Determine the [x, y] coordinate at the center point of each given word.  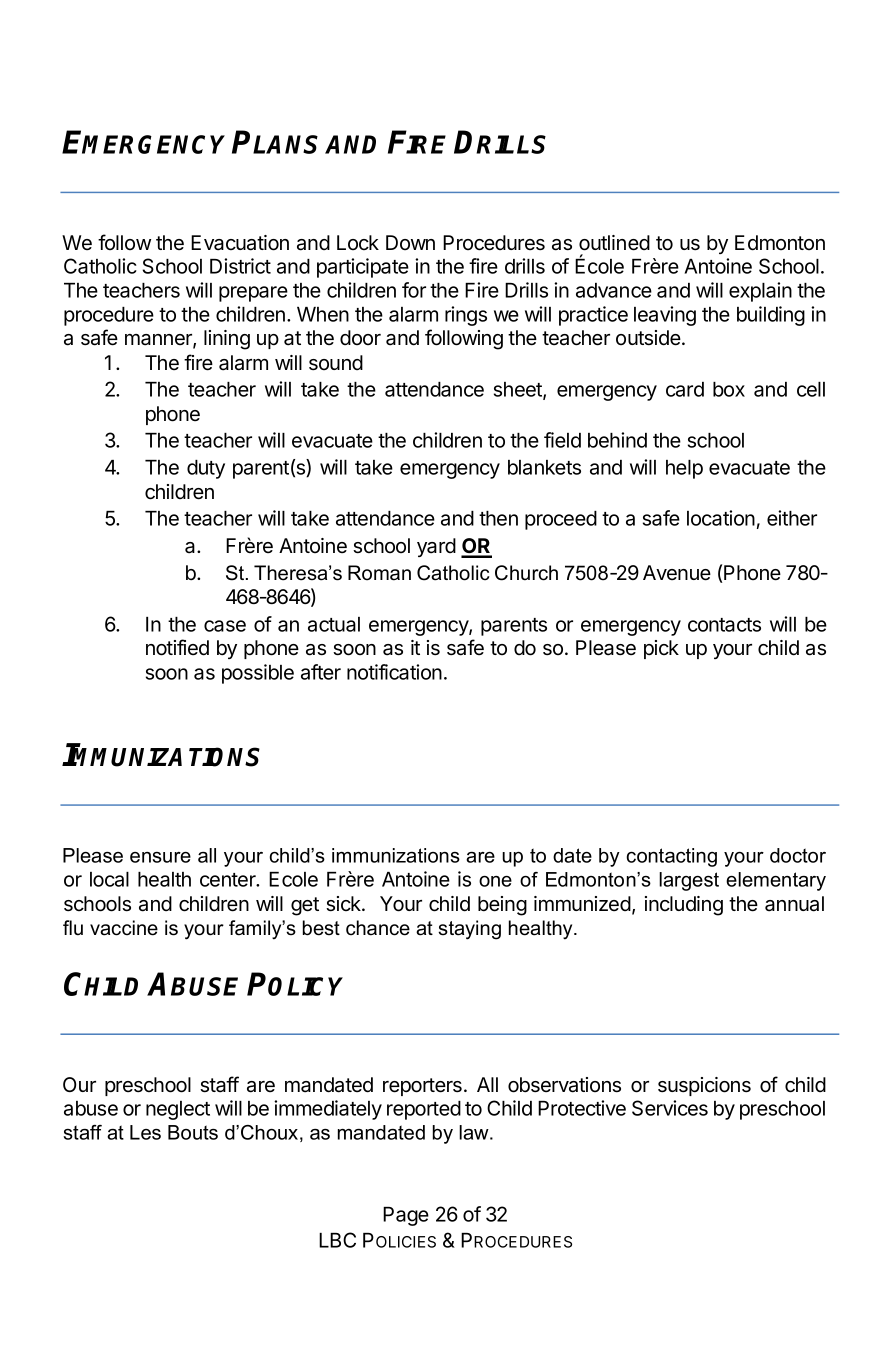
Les [145, 1132]
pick [661, 649]
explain [760, 292]
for [414, 290]
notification [394, 672]
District [240, 266]
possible [258, 674]
